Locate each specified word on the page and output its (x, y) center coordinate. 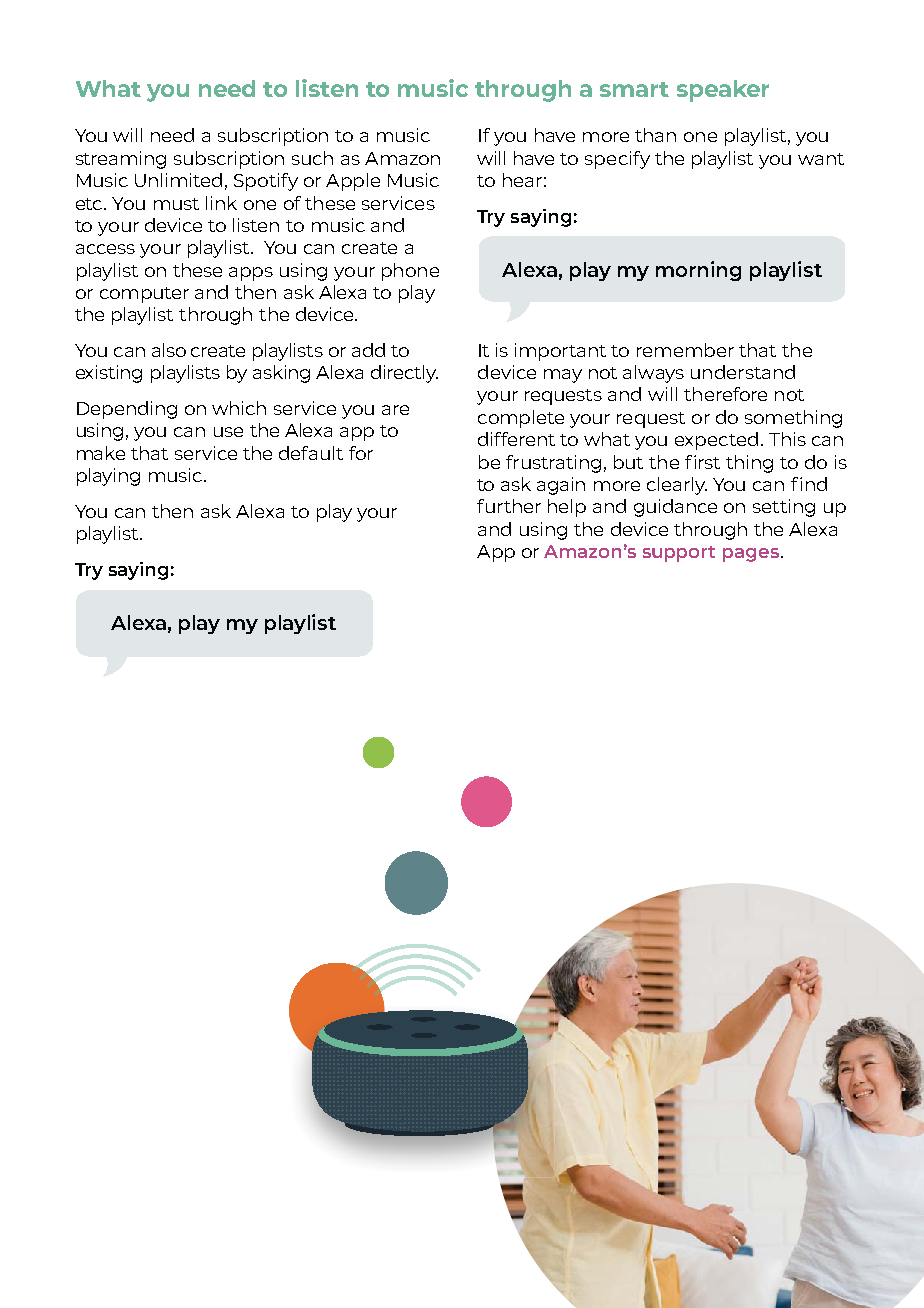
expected (716, 441)
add (368, 350)
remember (685, 350)
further (509, 506)
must (176, 204)
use (228, 432)
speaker (723, 91)
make (101, 453)
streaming (121, 160)
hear (522, 180)
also (169, 350)
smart (634, 89)
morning (698, 271)
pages (752, 555)
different (516, 439)
